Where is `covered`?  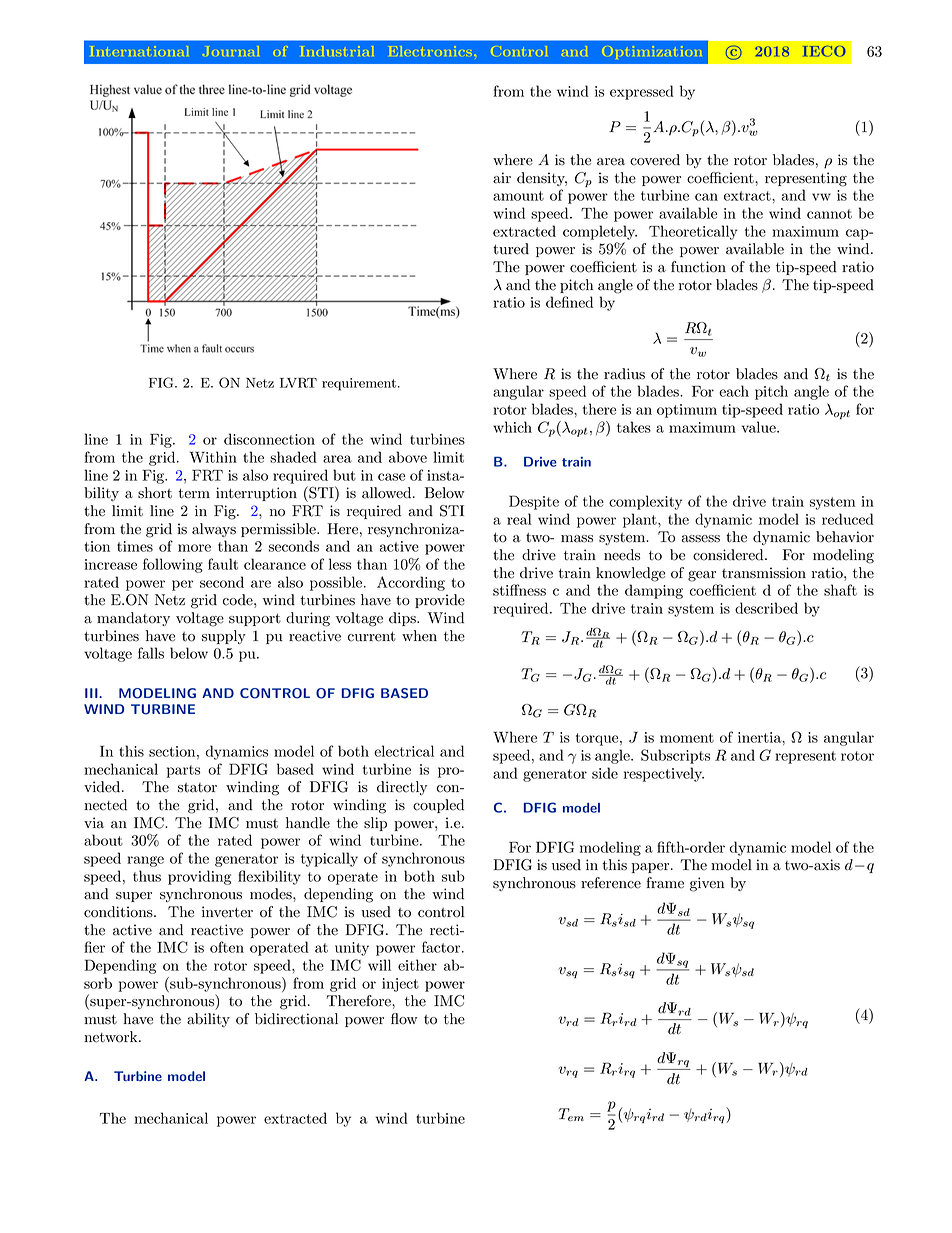
covered is located at coordinates (655, 160).
